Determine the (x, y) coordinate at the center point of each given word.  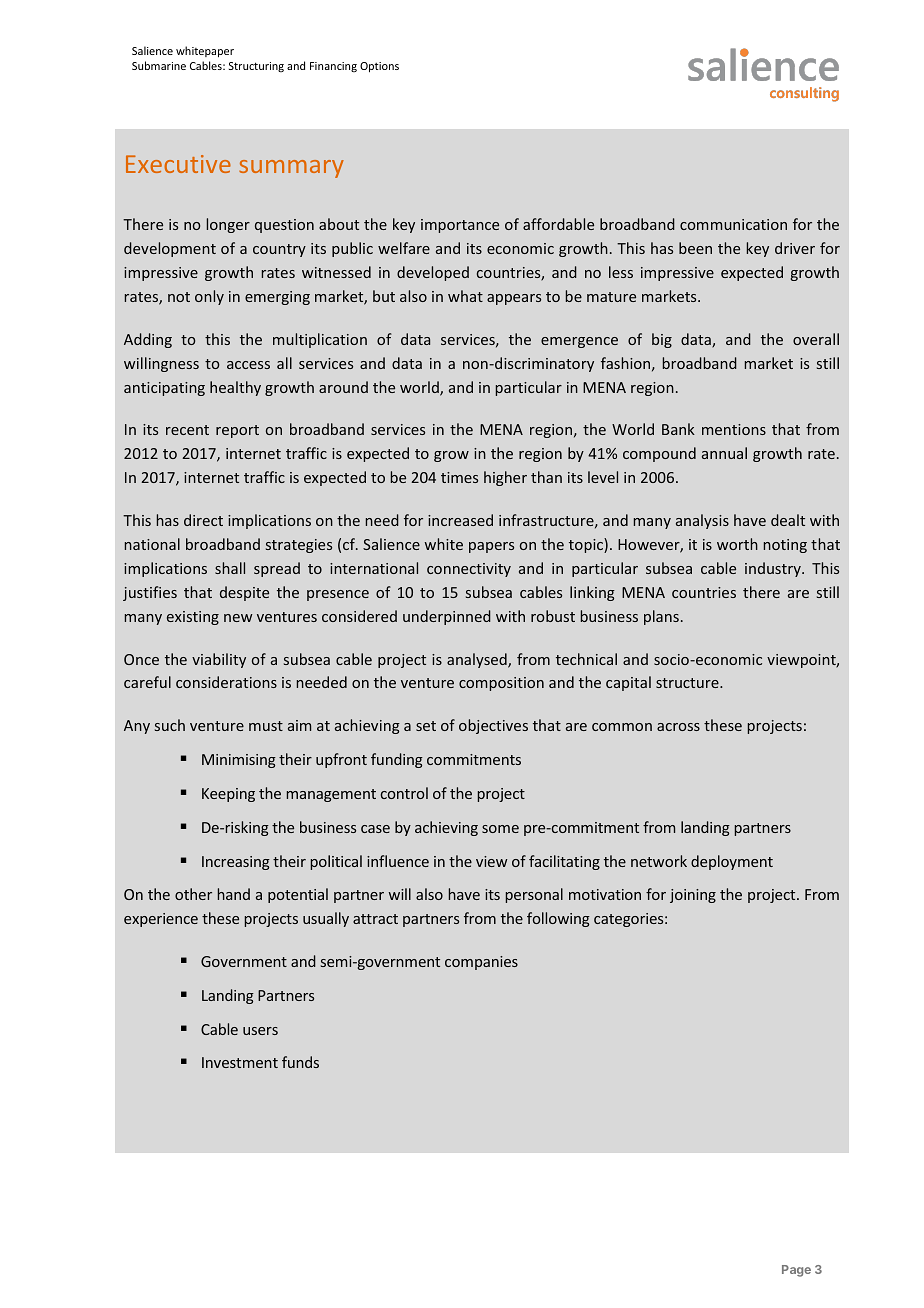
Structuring (256, 67)
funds (300, 1062)
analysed (478, 660)
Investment (240, 1062)
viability (219, 660)
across (678, 727)
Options (379, 67)
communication (733, 224)
